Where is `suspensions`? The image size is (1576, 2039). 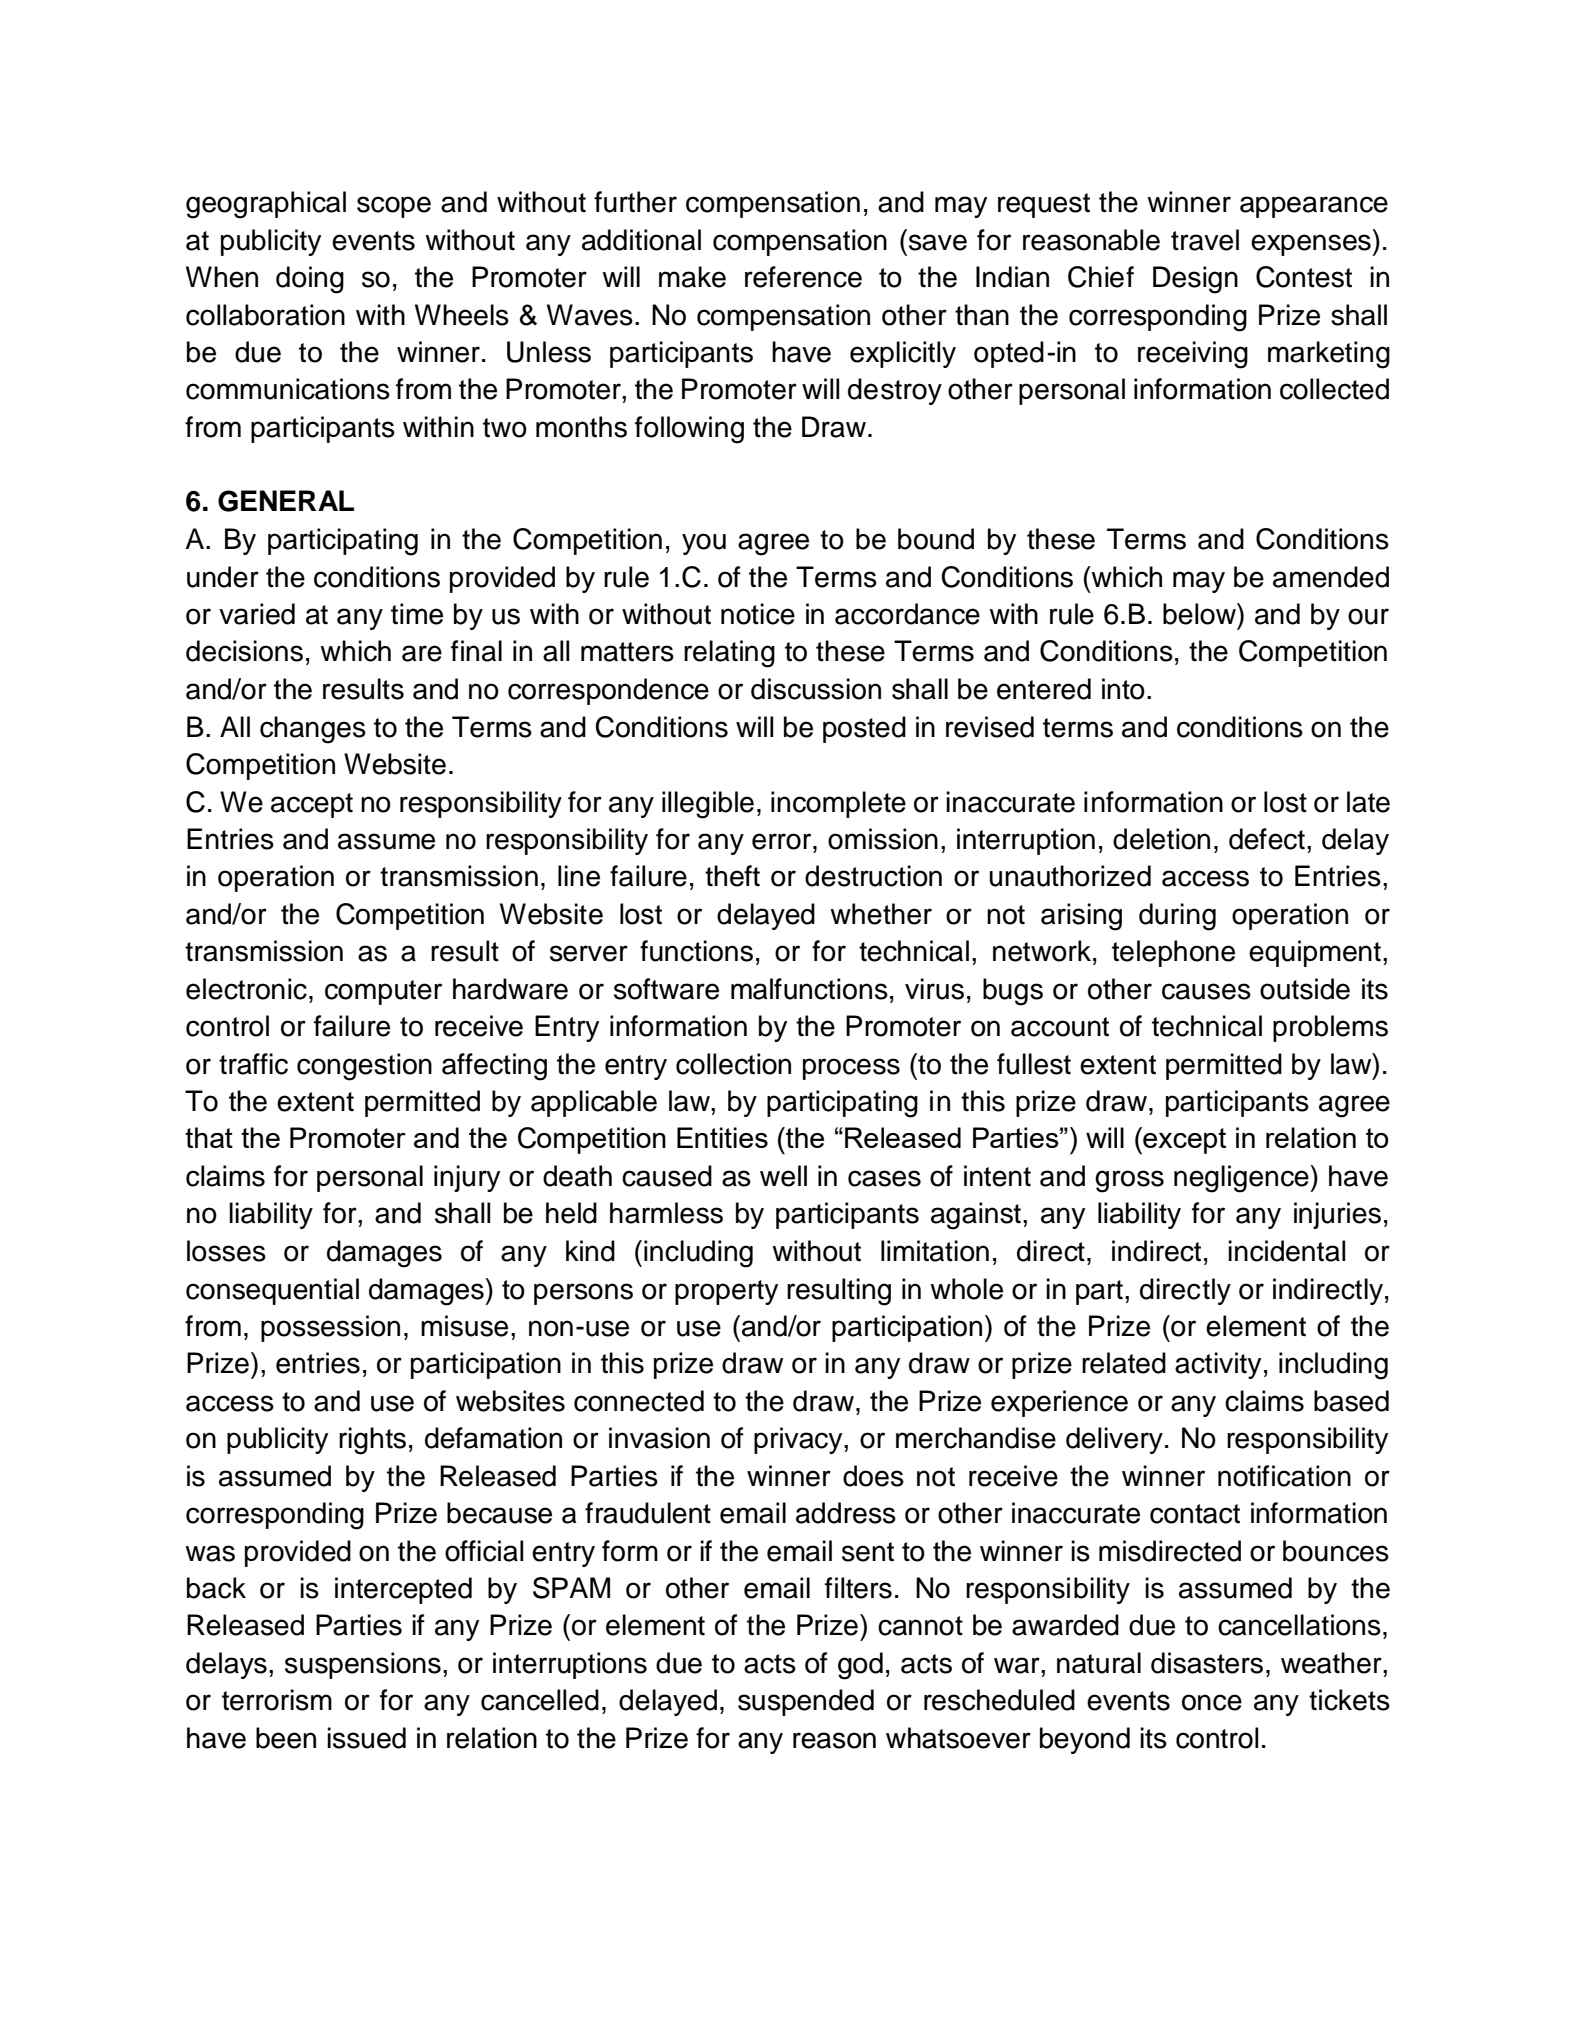 suspensions is located at coordinates (363, 1665).
